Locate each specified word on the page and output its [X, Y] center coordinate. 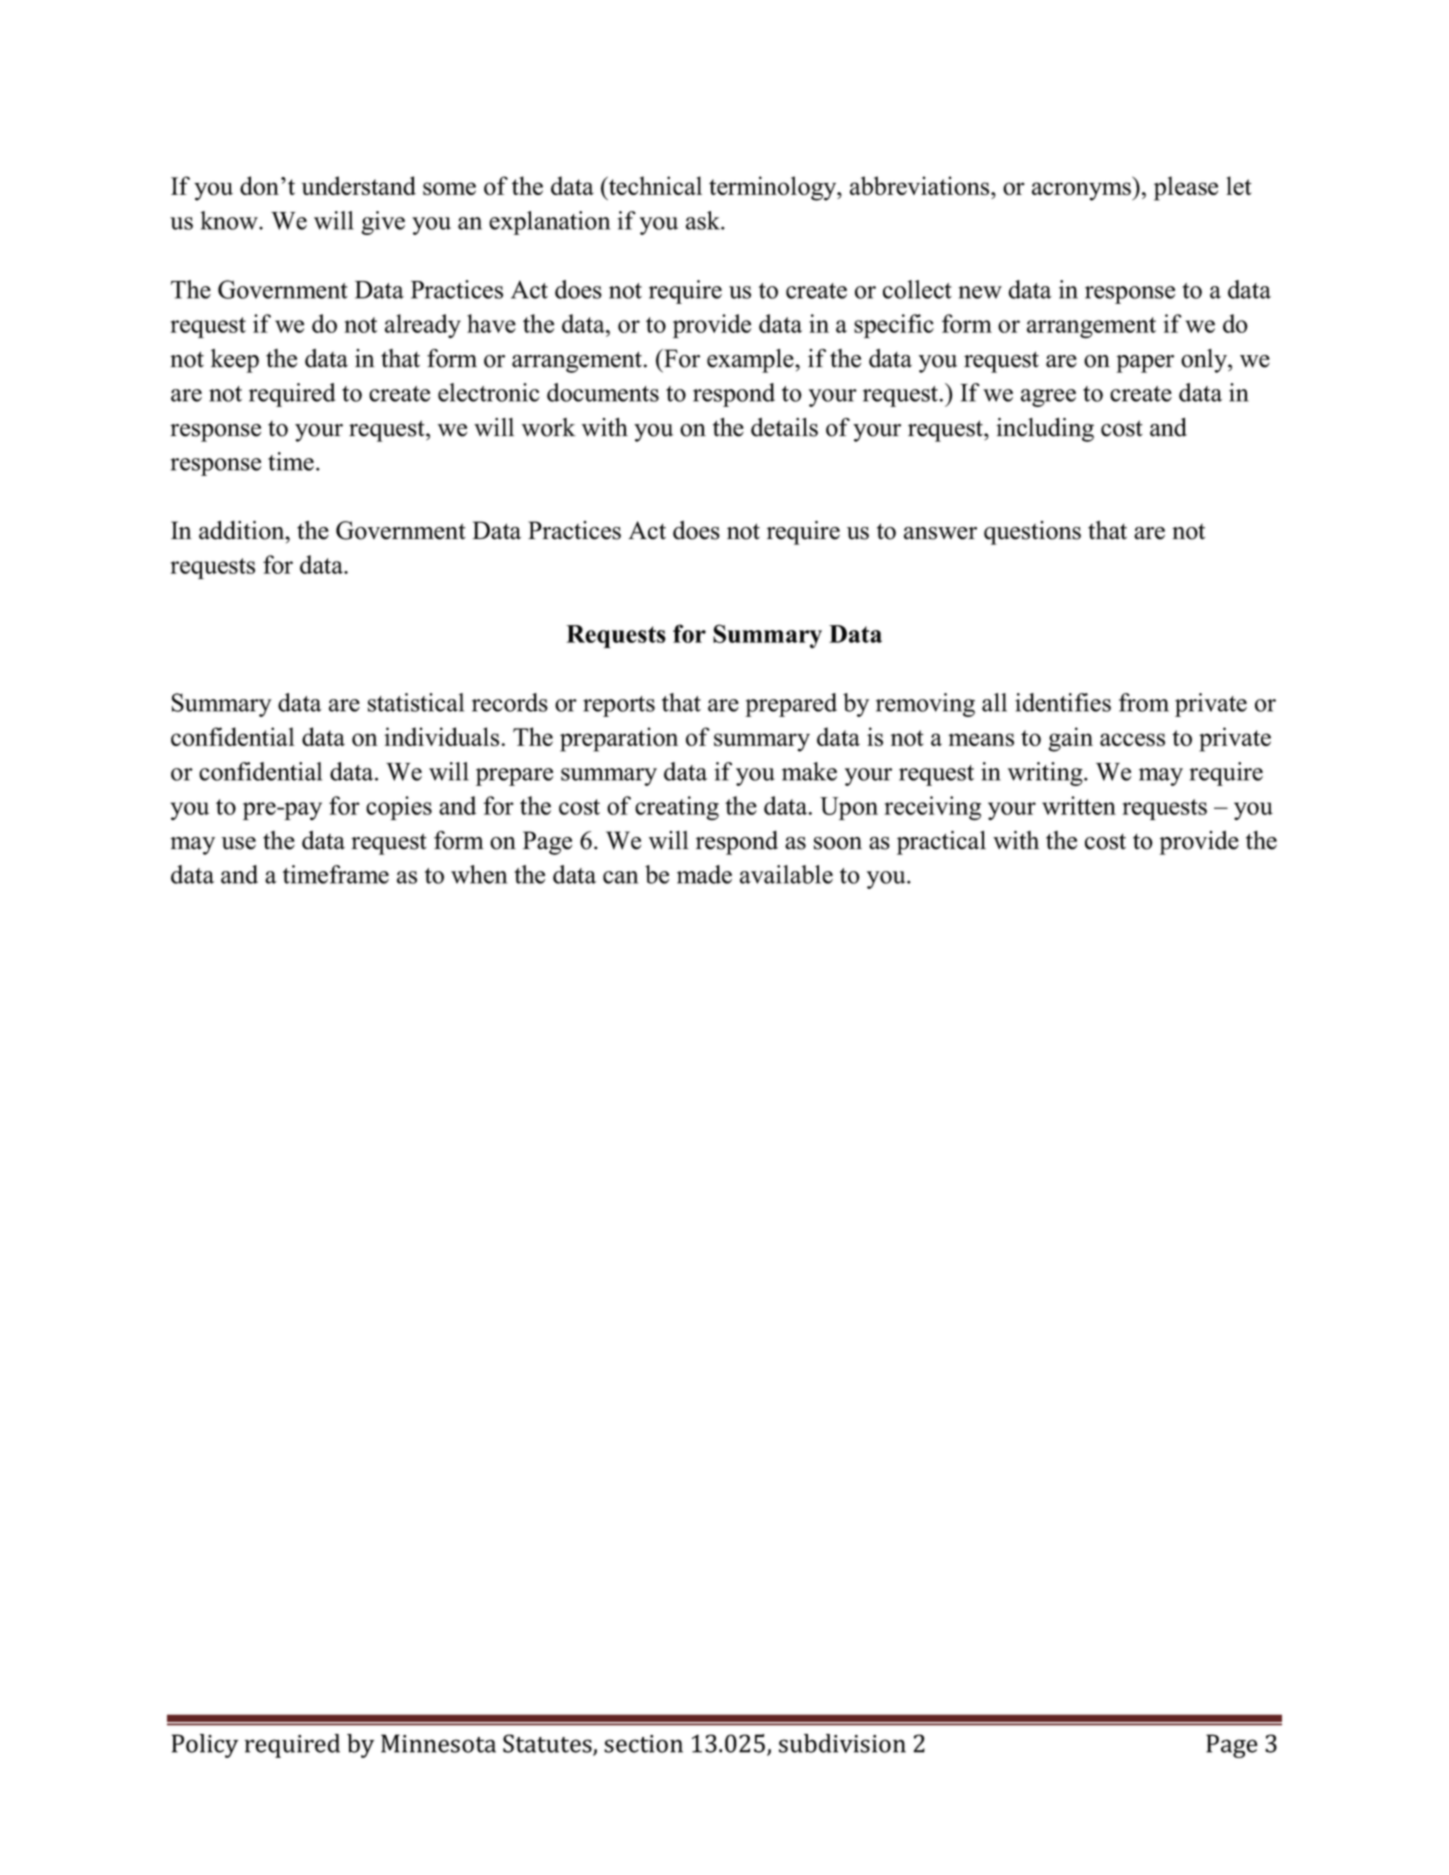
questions [1032, 533]
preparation [619, 739]
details [784, 427]
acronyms [1082, 191]
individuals [441, 736]
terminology [774, 188]
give [383, 223]
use [238, 843]
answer [940, 533]
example [751, 361]
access [1132, 739]
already [423, 326]
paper [1145, 364]
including [1045, 429]
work [549, 427]
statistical [416, 702]
